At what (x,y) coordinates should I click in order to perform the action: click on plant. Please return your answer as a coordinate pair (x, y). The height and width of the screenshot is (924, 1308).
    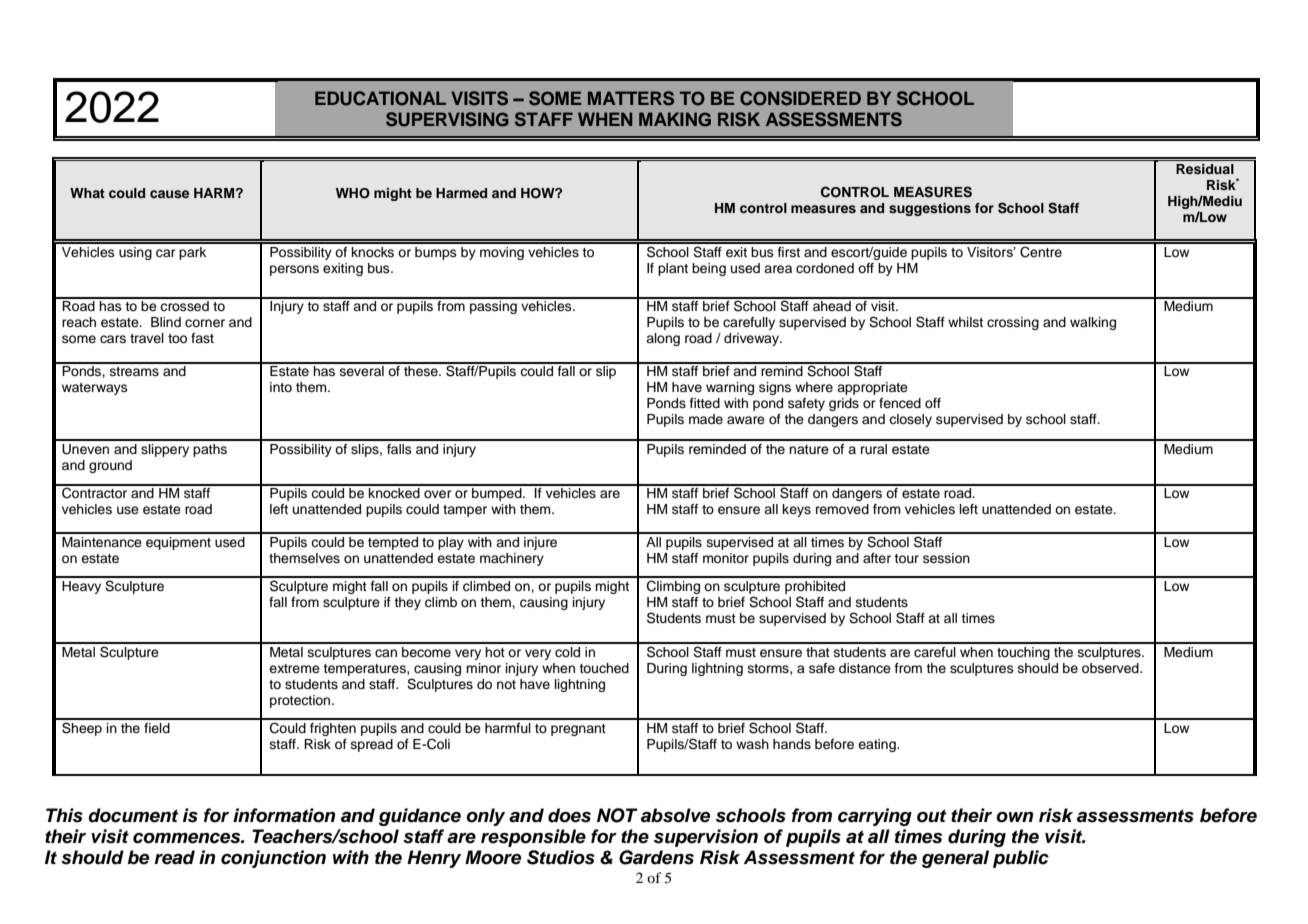
    Looking at the image, I should click on (673, 269).
